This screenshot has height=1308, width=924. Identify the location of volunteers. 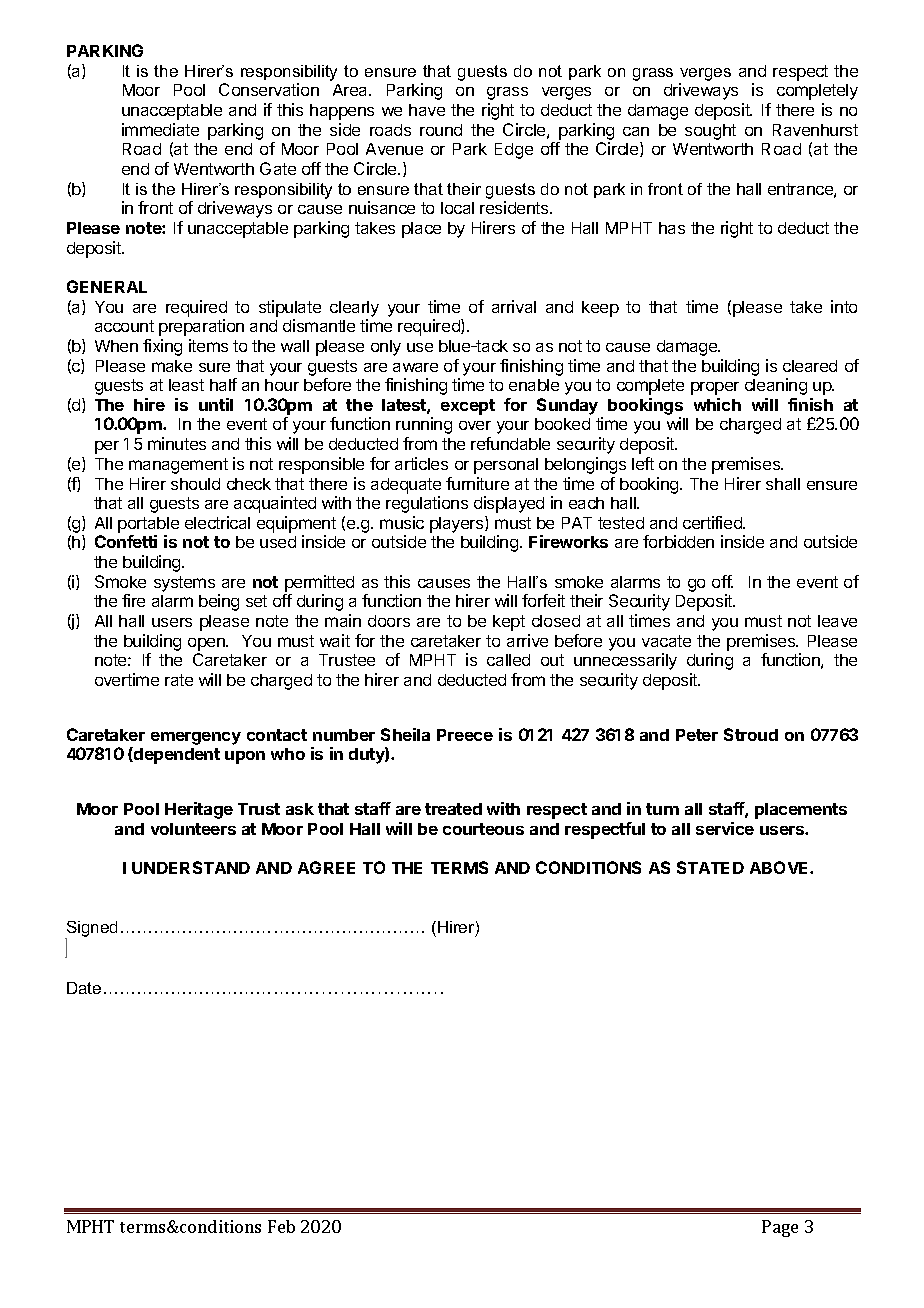
(193, 829).
